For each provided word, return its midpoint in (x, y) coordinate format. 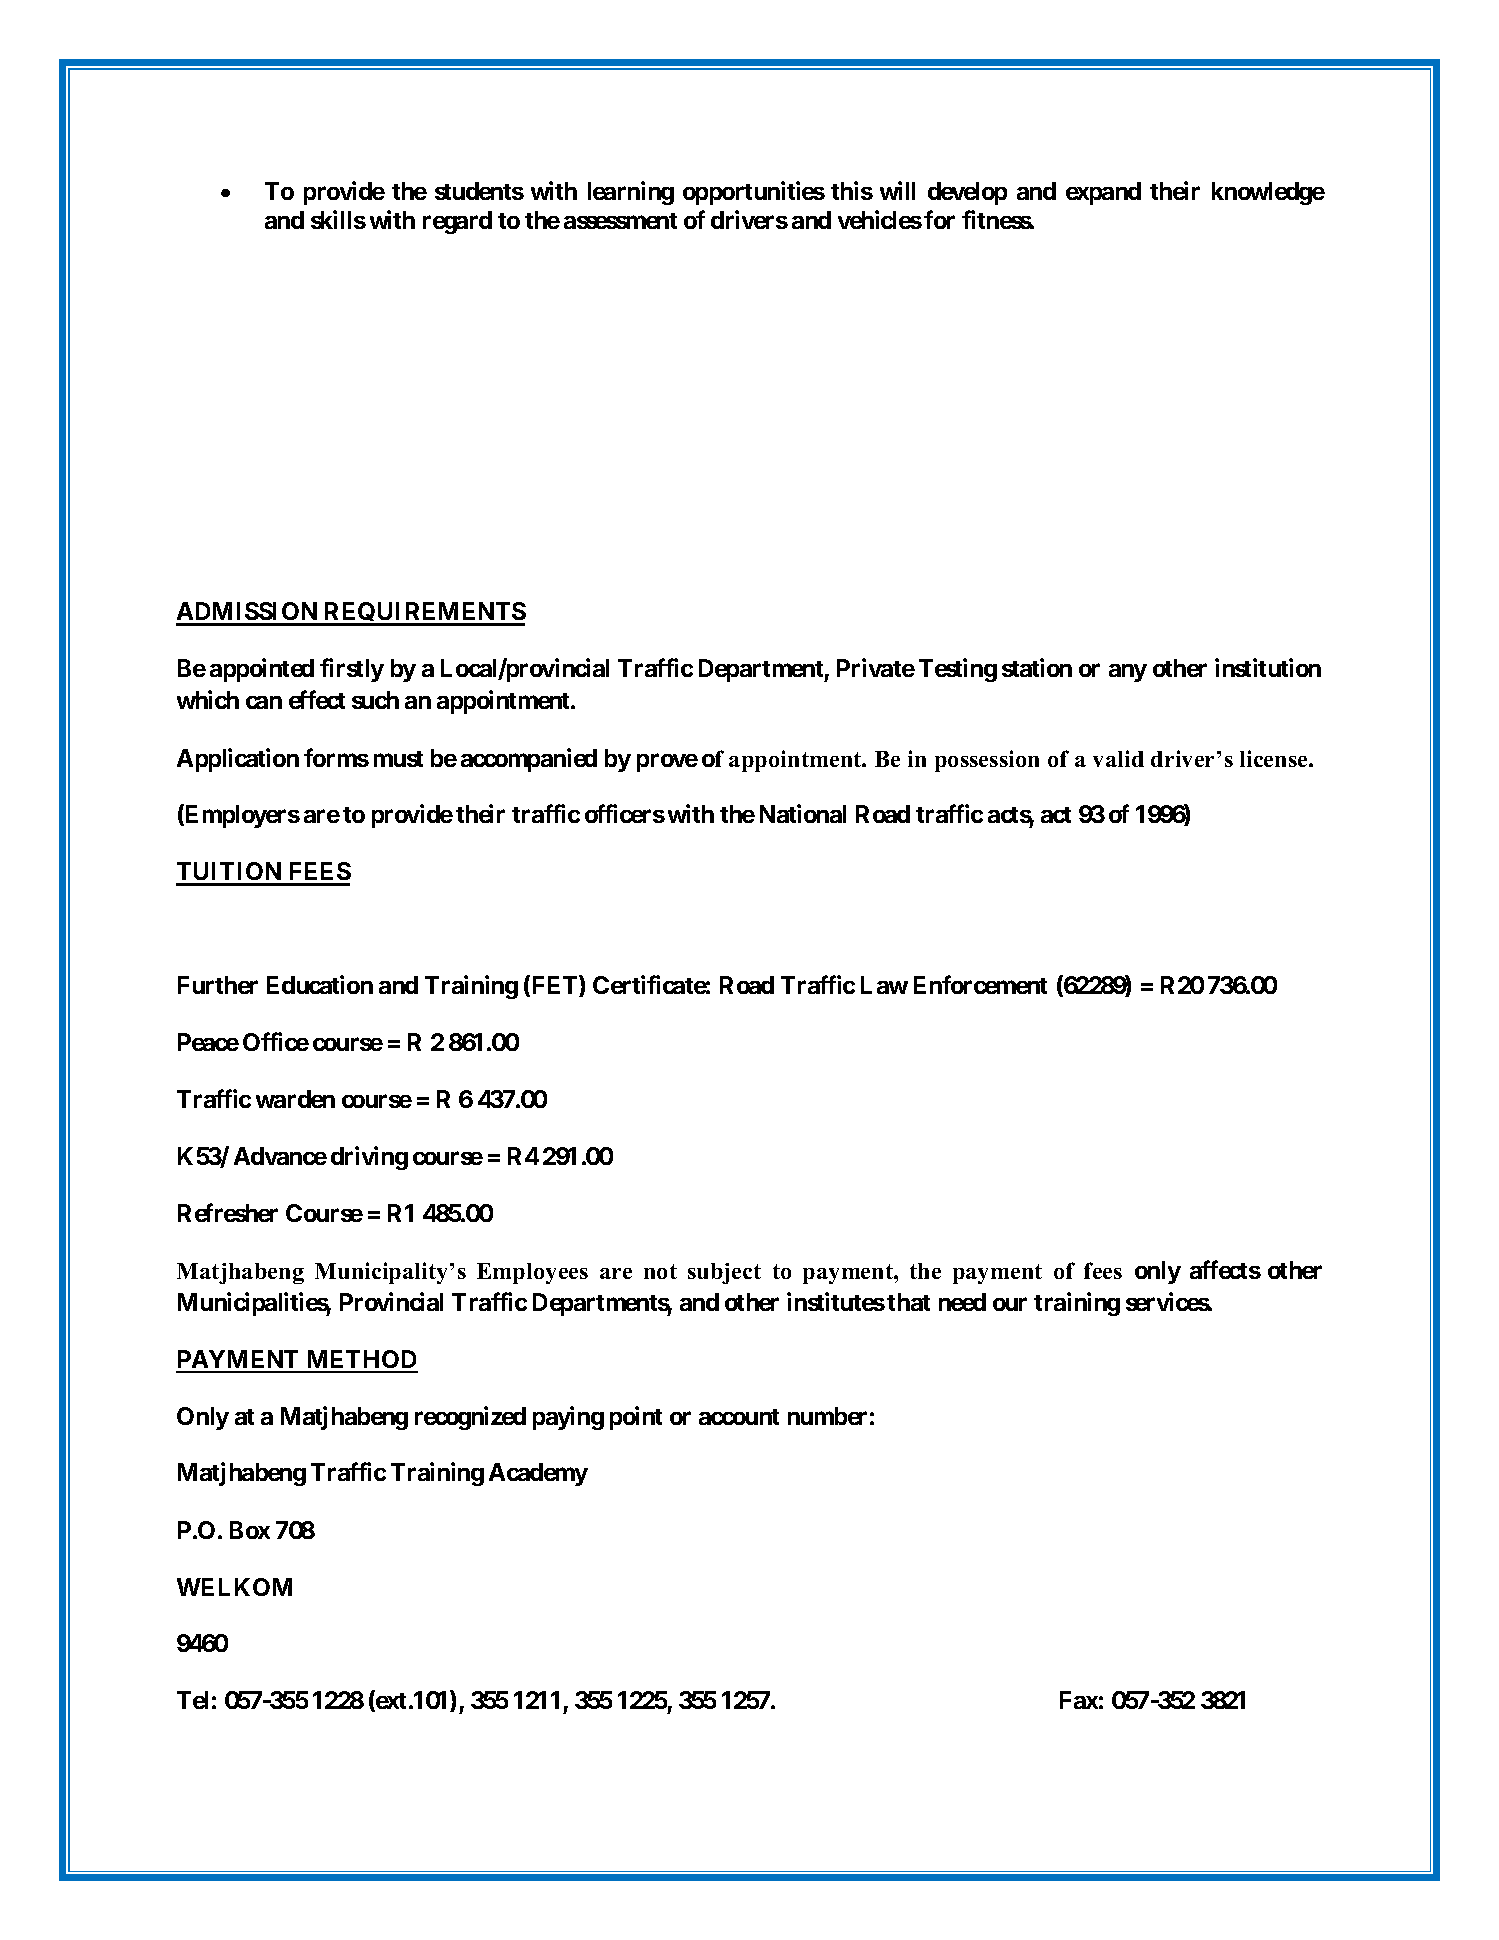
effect (317, 700)
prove (667, 762)
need (962, 1302)
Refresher (228, 1212)
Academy (538, 1474)
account (739, 1417)
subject (724, 1273)
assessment (620, 221)
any (1128, 673)
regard (457, 222)
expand (1103, 193)
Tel (192, 1700)
